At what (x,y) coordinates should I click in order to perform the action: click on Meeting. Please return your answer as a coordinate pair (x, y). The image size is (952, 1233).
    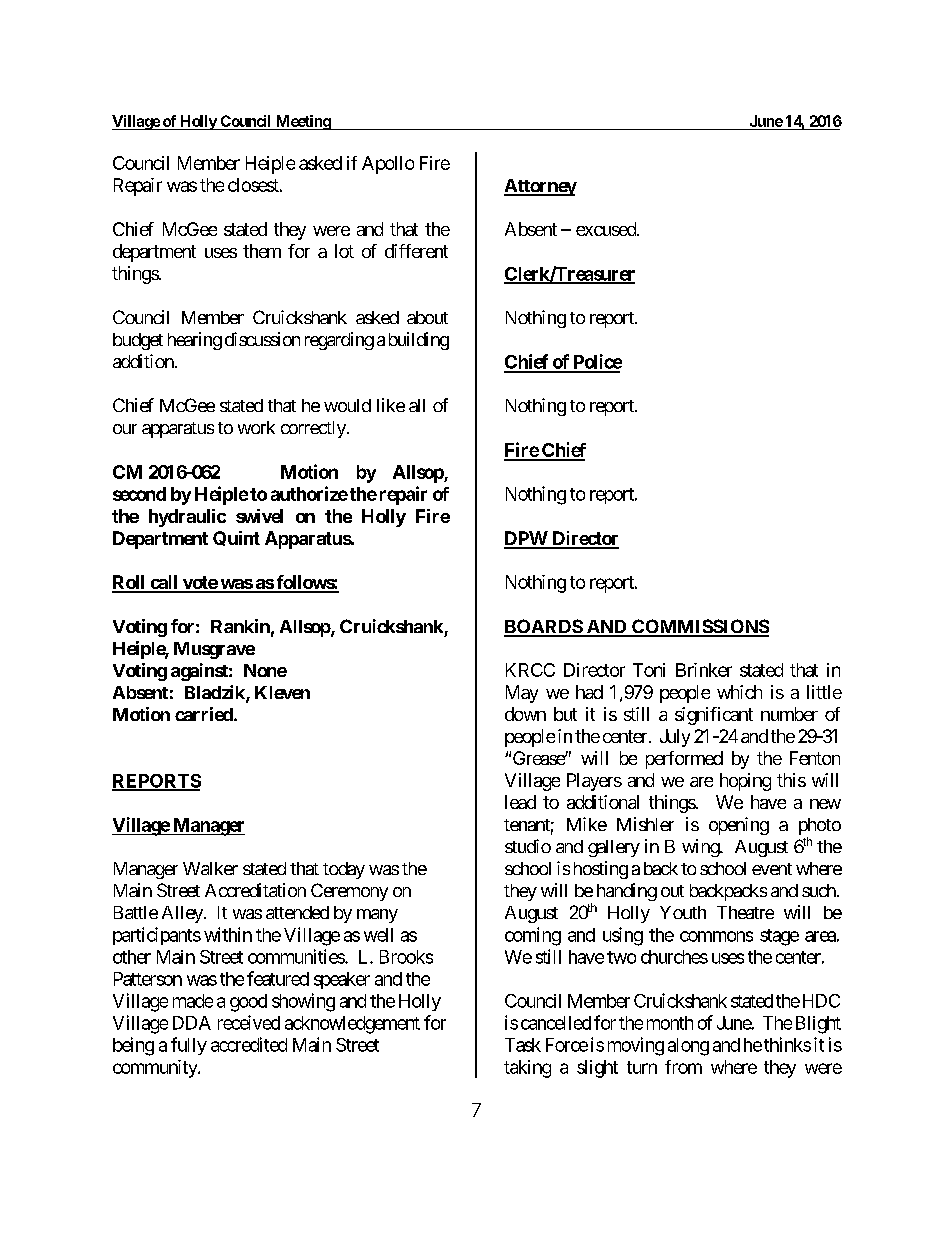
    Looking at the image, I should click on (302, 122).
